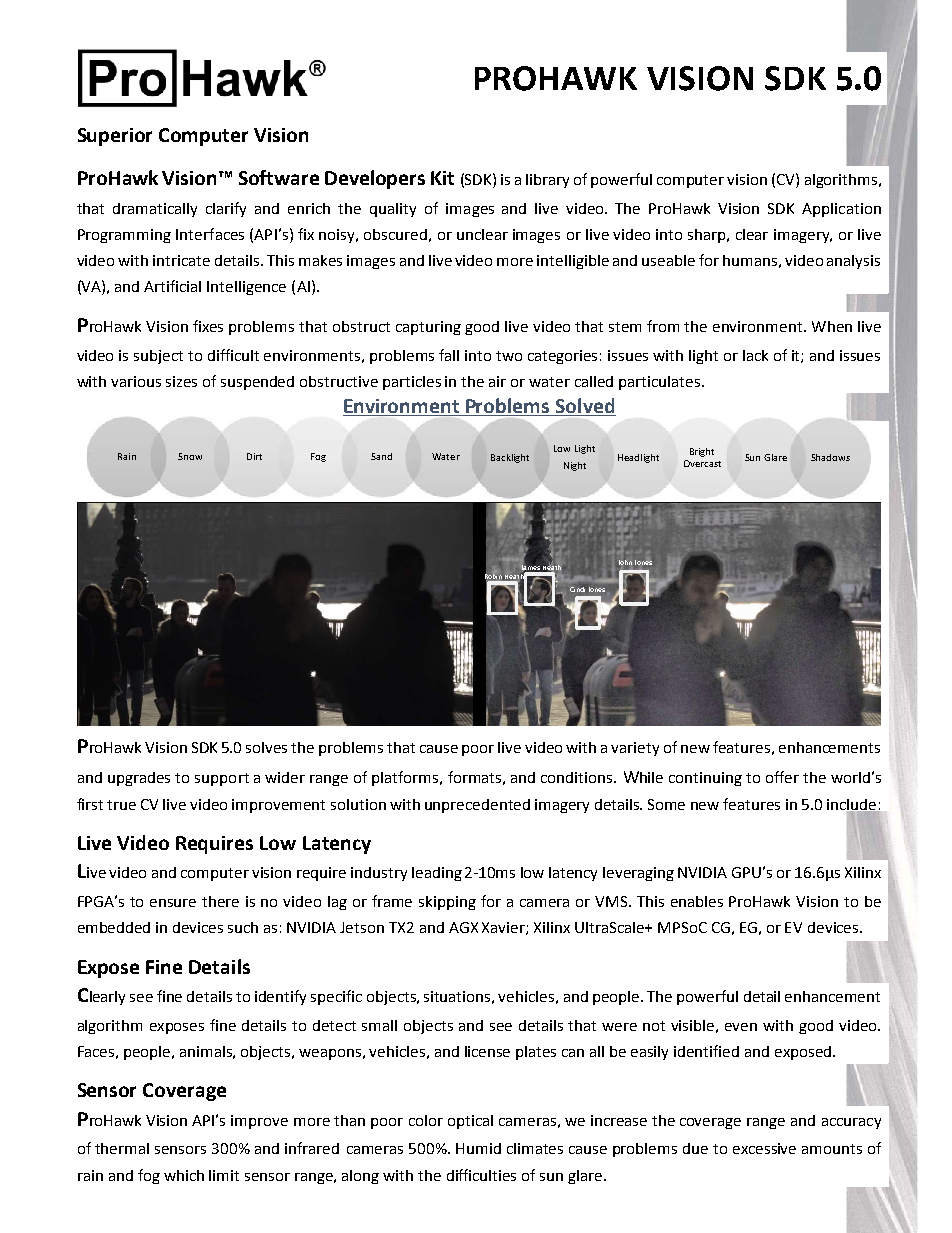  I want to click on Application, so click(841, 210).
